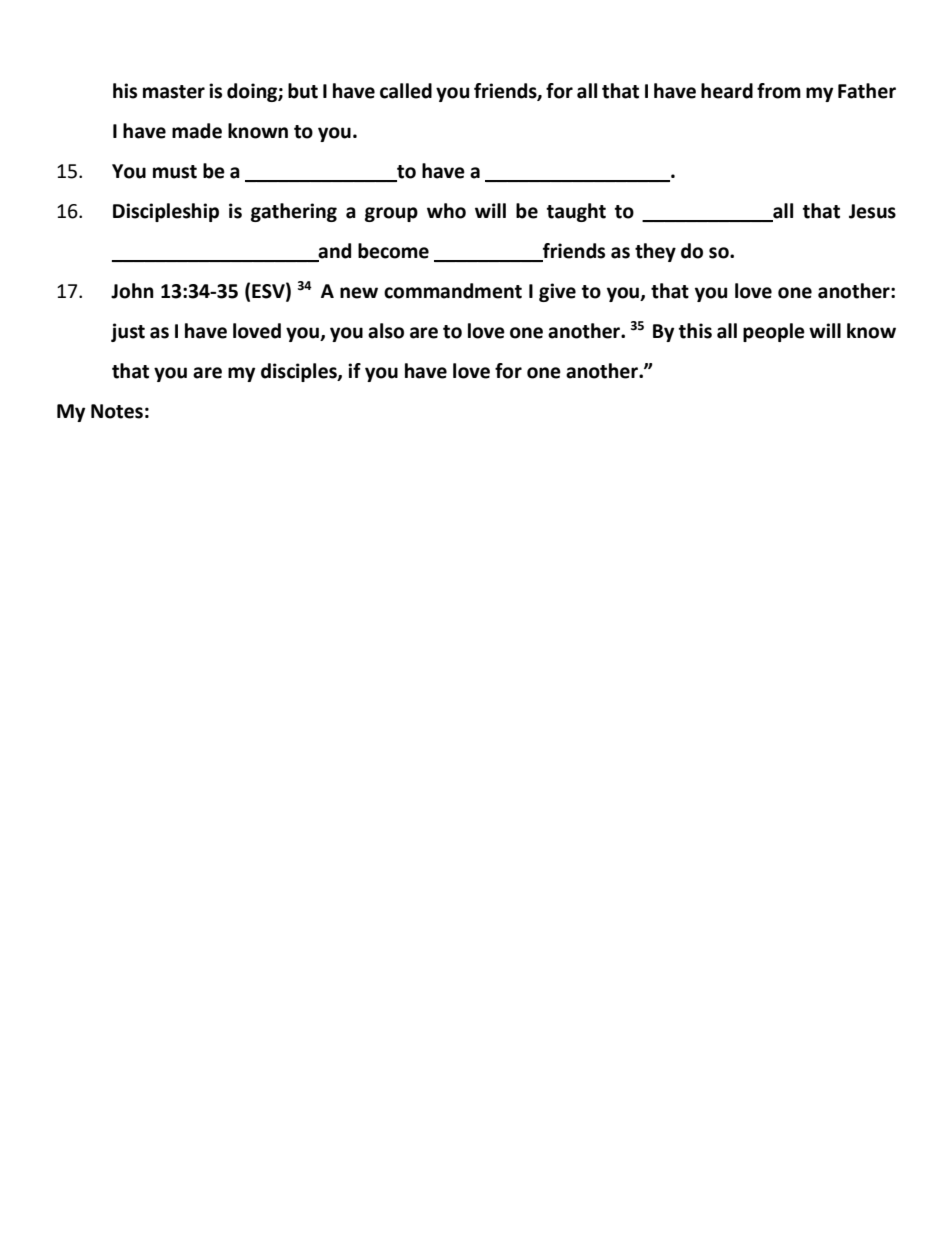 The height and width of the screenshot is (1233, 952). I want to click on also, so click(386, 331).
